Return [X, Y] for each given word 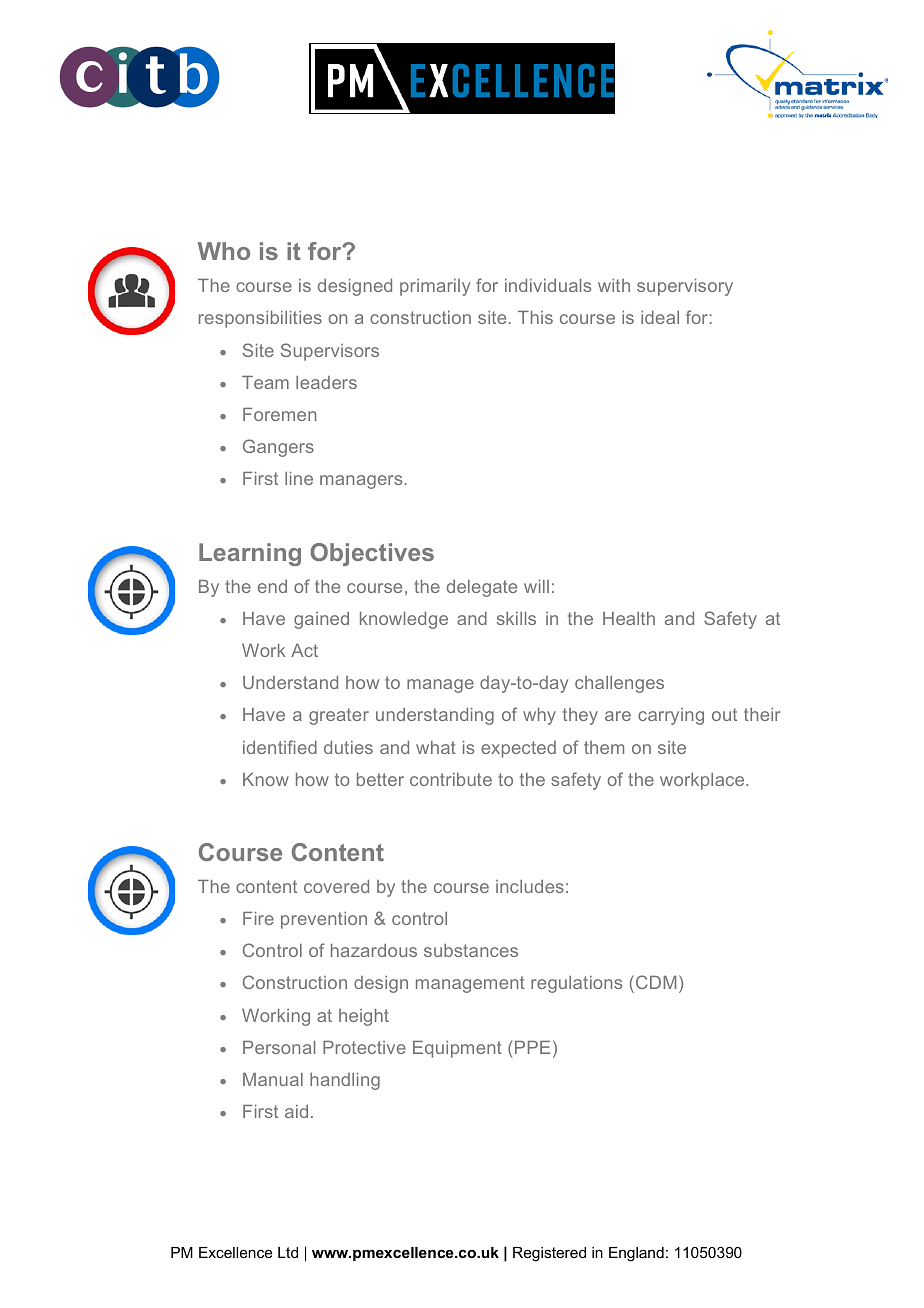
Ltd [288, 1252]
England [636, 1254]
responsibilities [260, 319]
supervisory [685, 287]
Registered [549, 1254]
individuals [548, 285]
